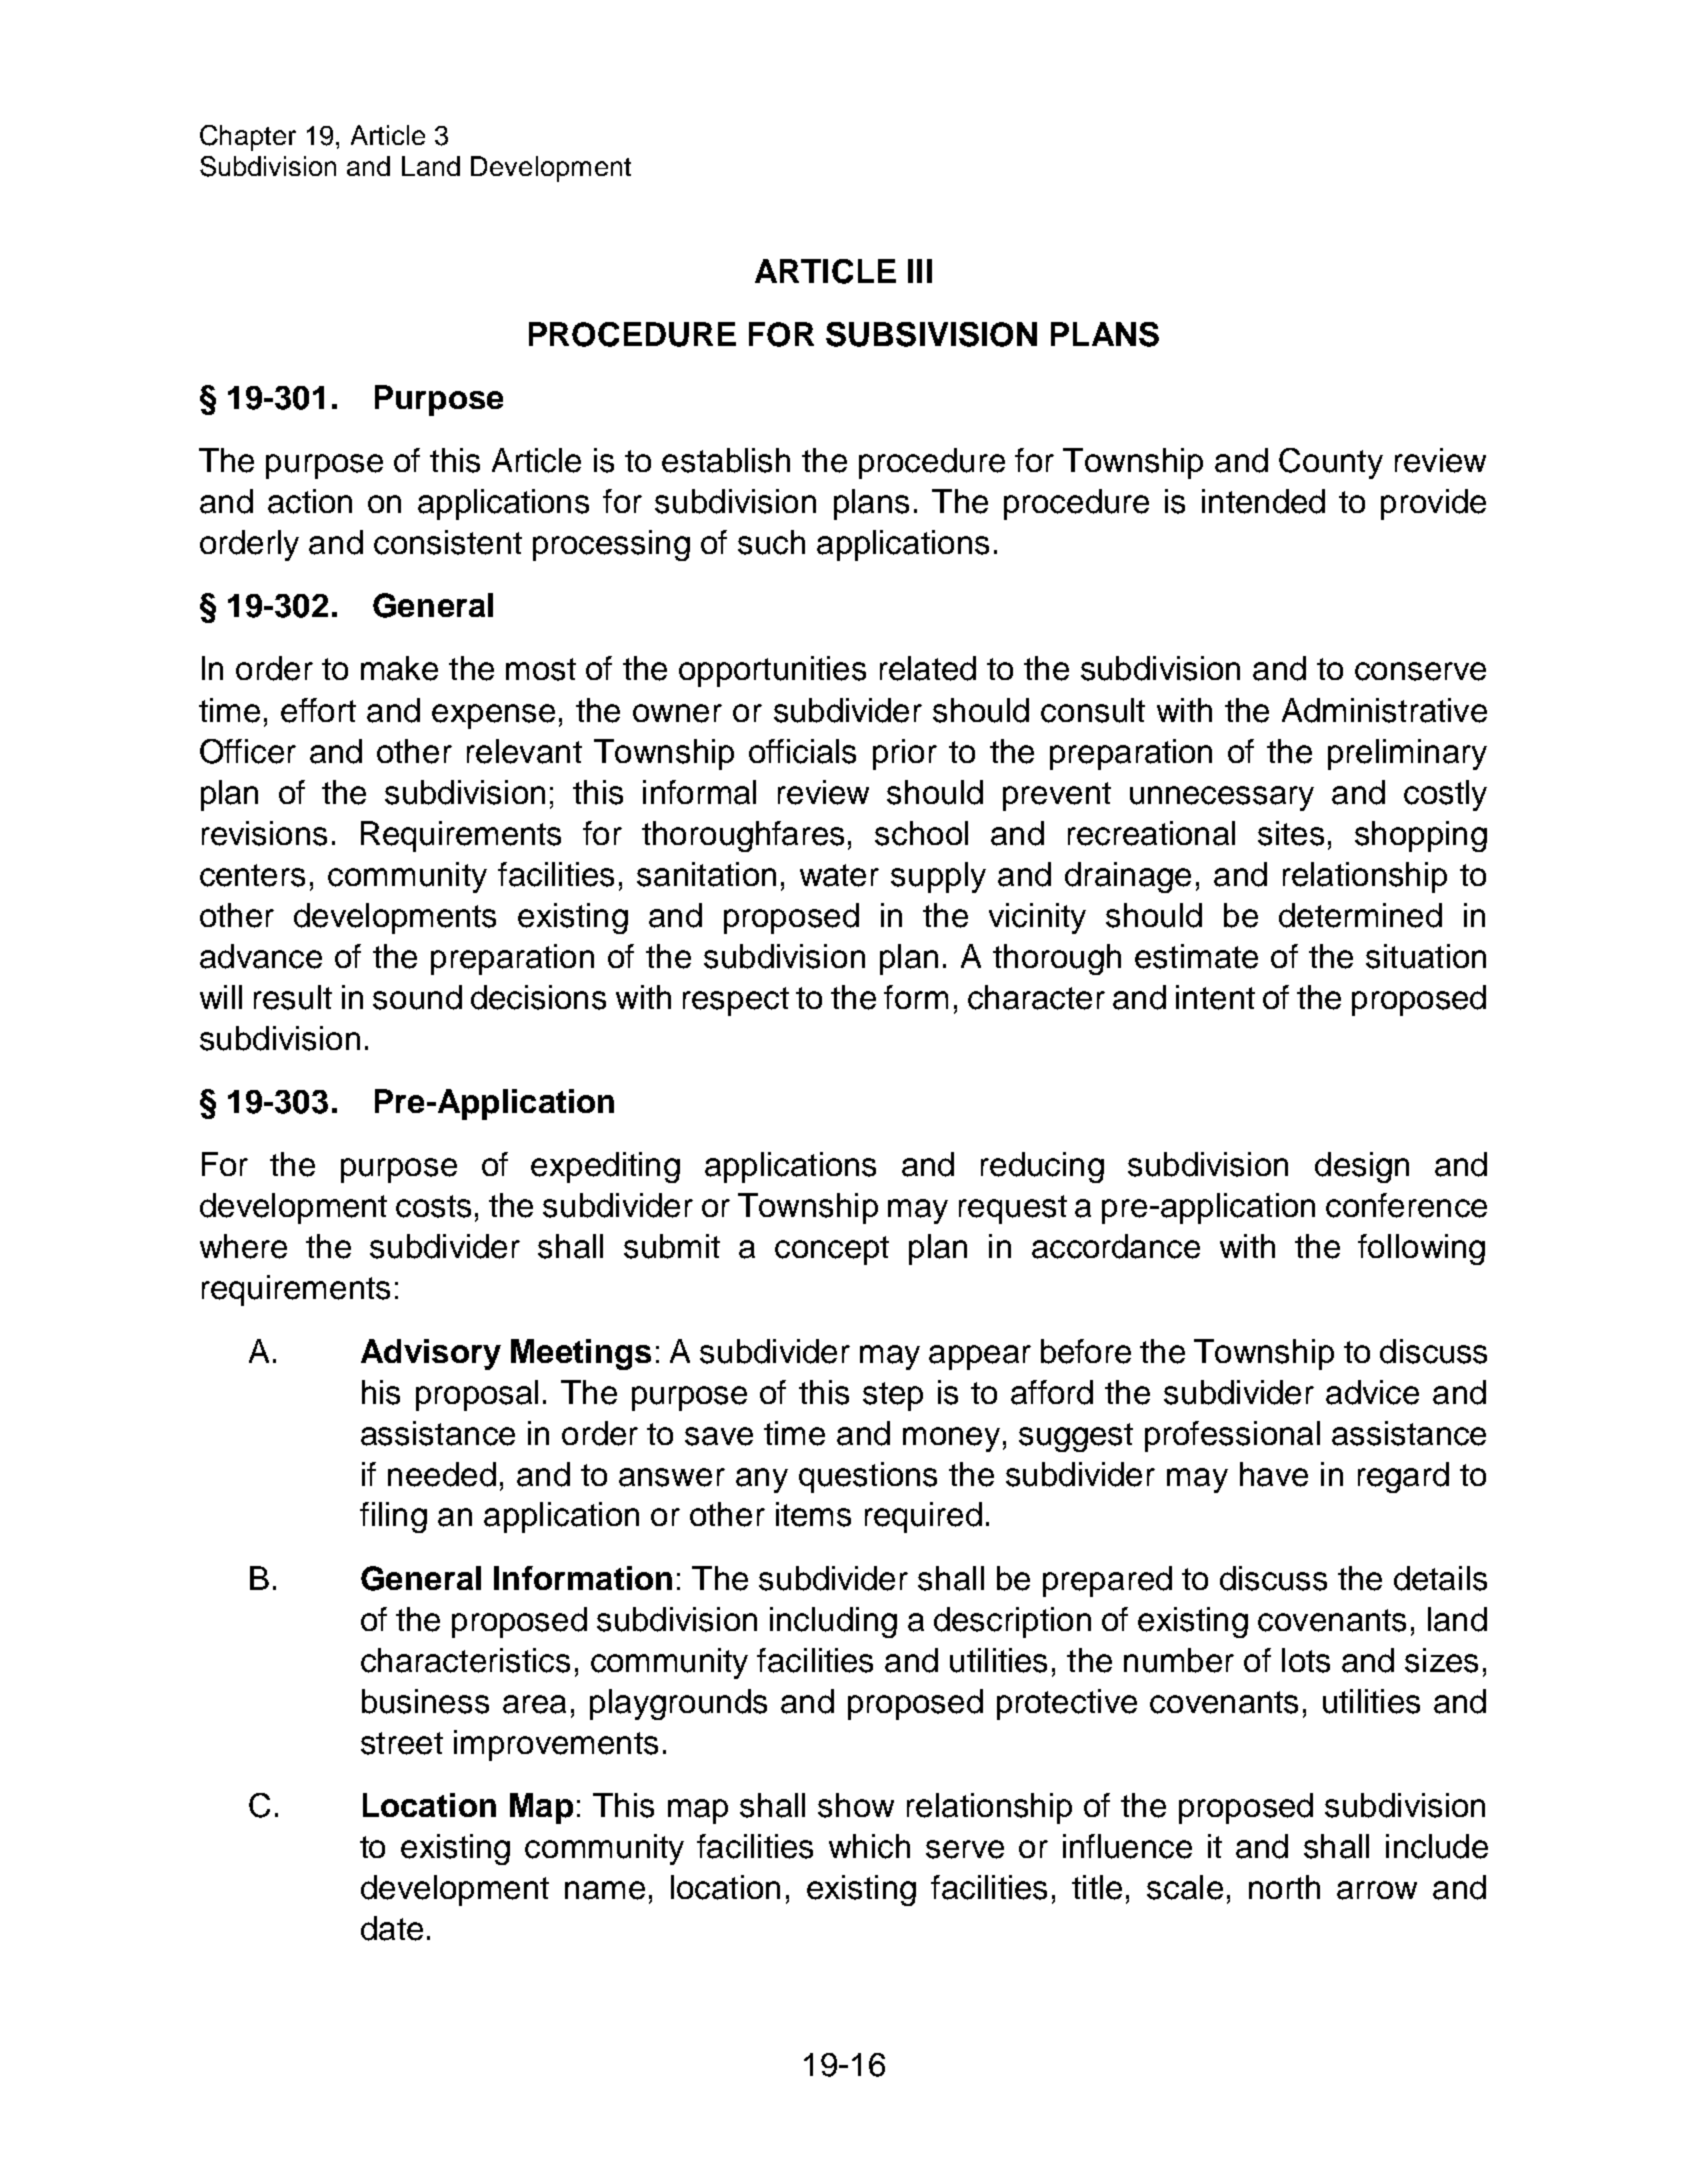 Image resolution: width=1687 pixels, height=2183 pixels. Describe the element at coordinates (310, 501) in the page. I see `action` at that location.
